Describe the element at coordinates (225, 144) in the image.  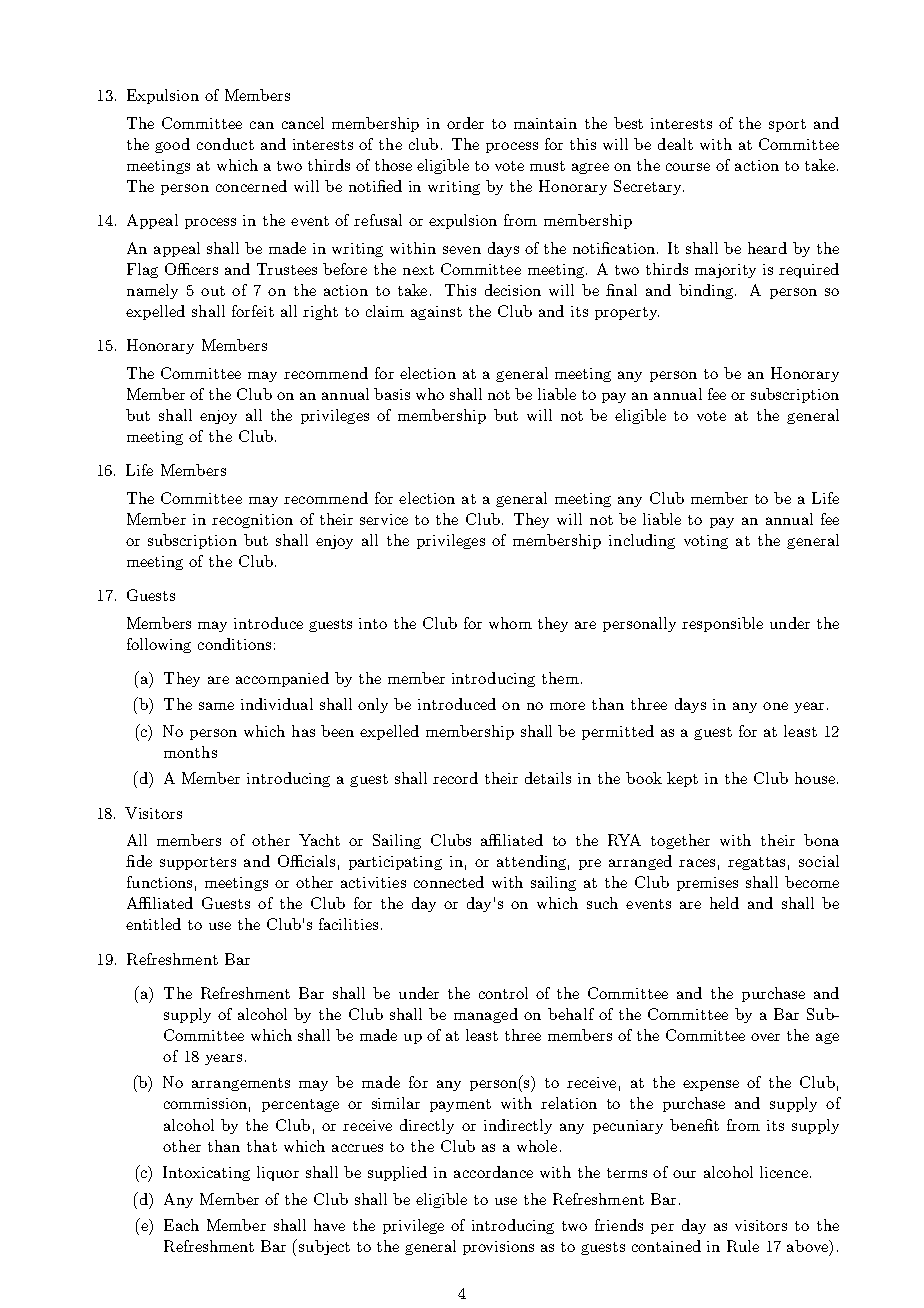
I see `conduct` at that location.
